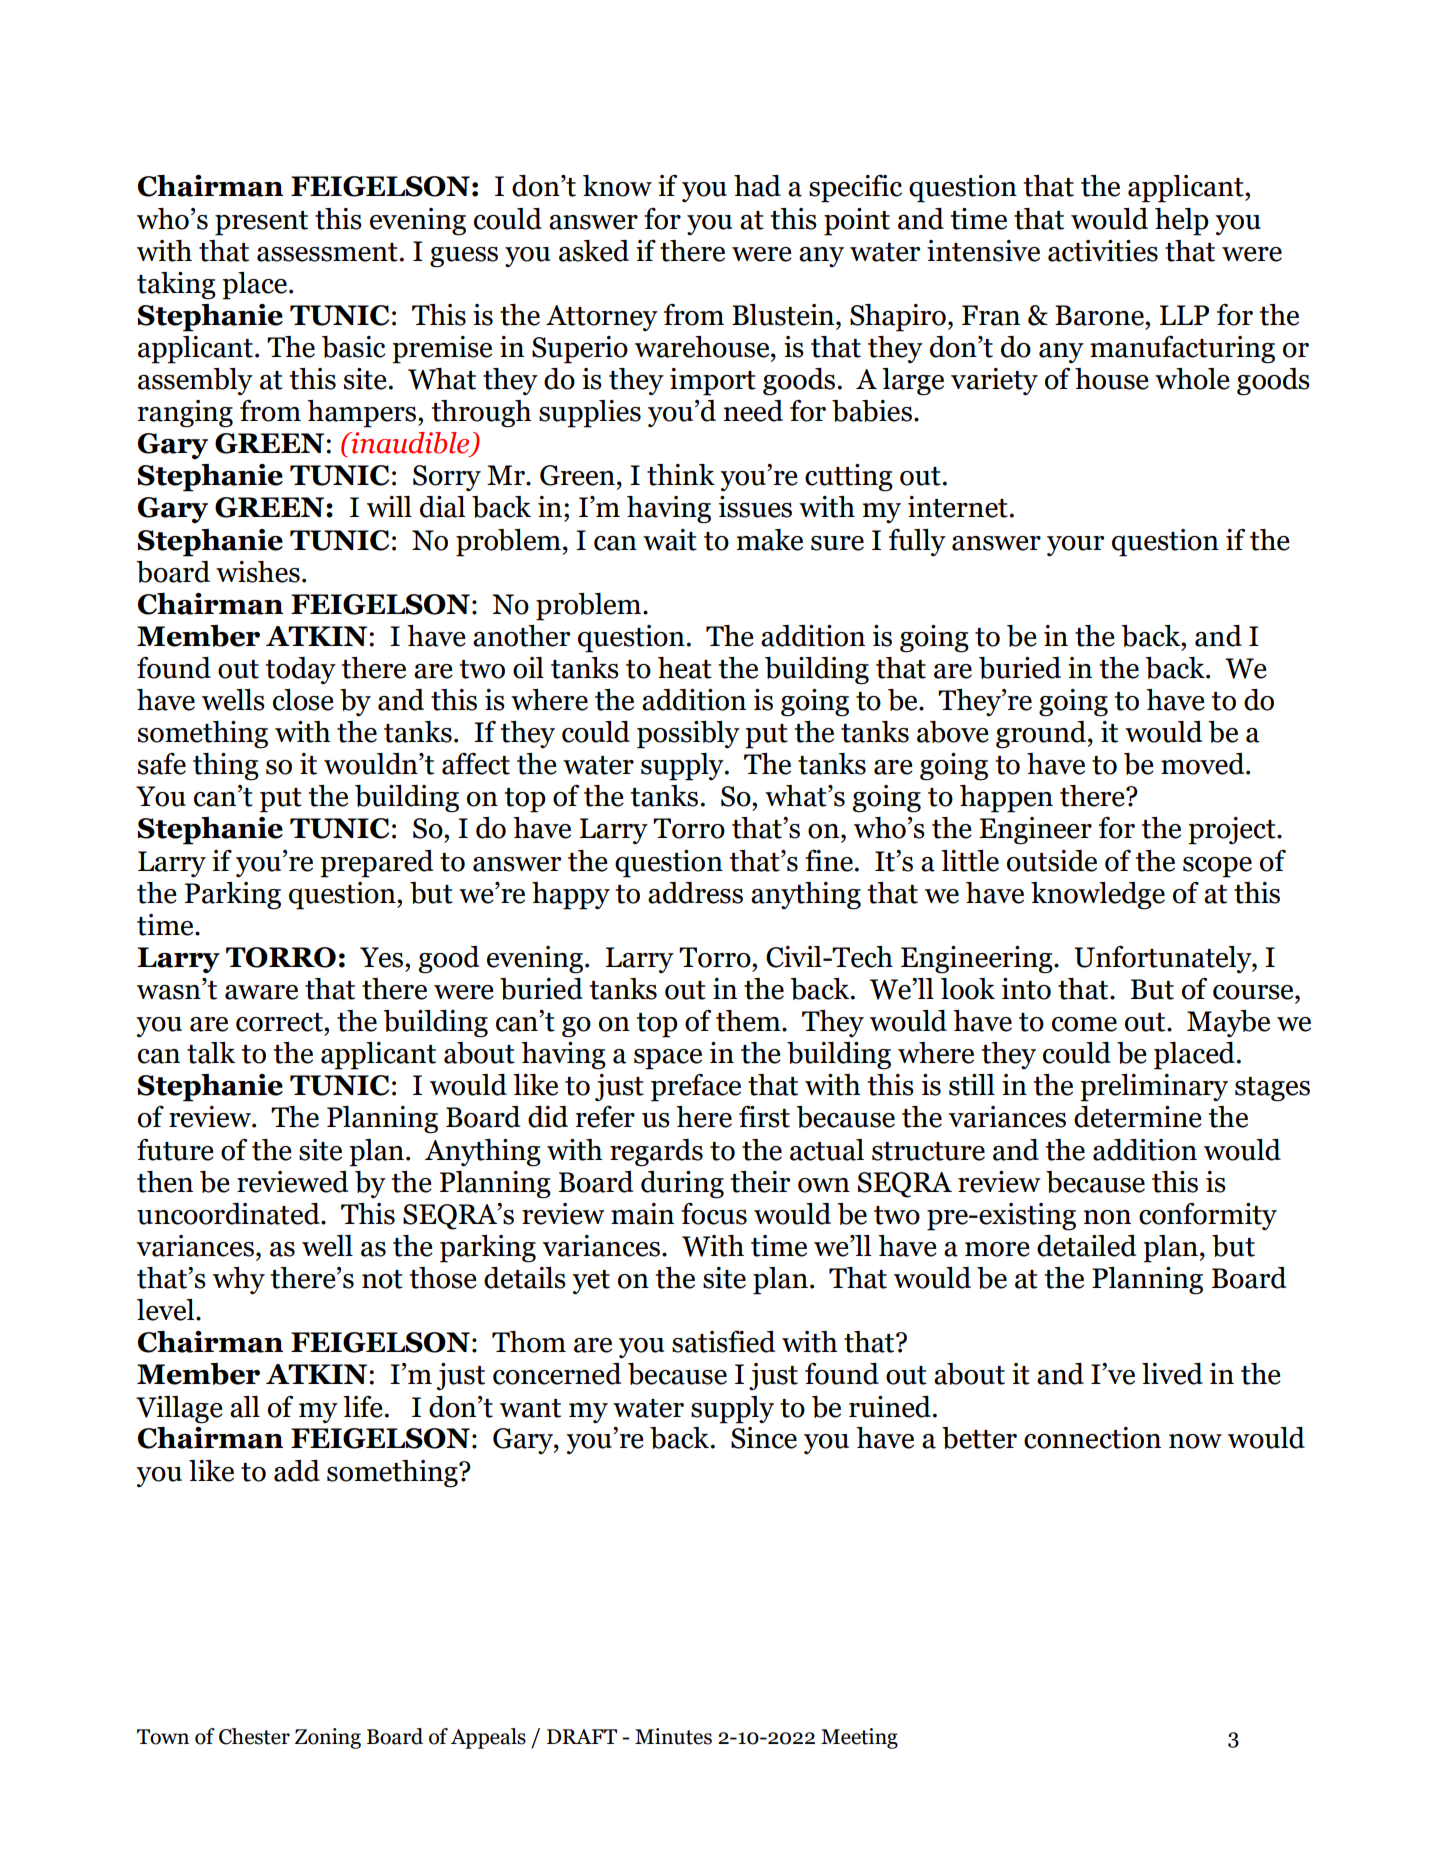 The width and height of the page is (1441, 1865). Describe the element at coordinates (749, 1021) in the page. I see `them` at that location.
